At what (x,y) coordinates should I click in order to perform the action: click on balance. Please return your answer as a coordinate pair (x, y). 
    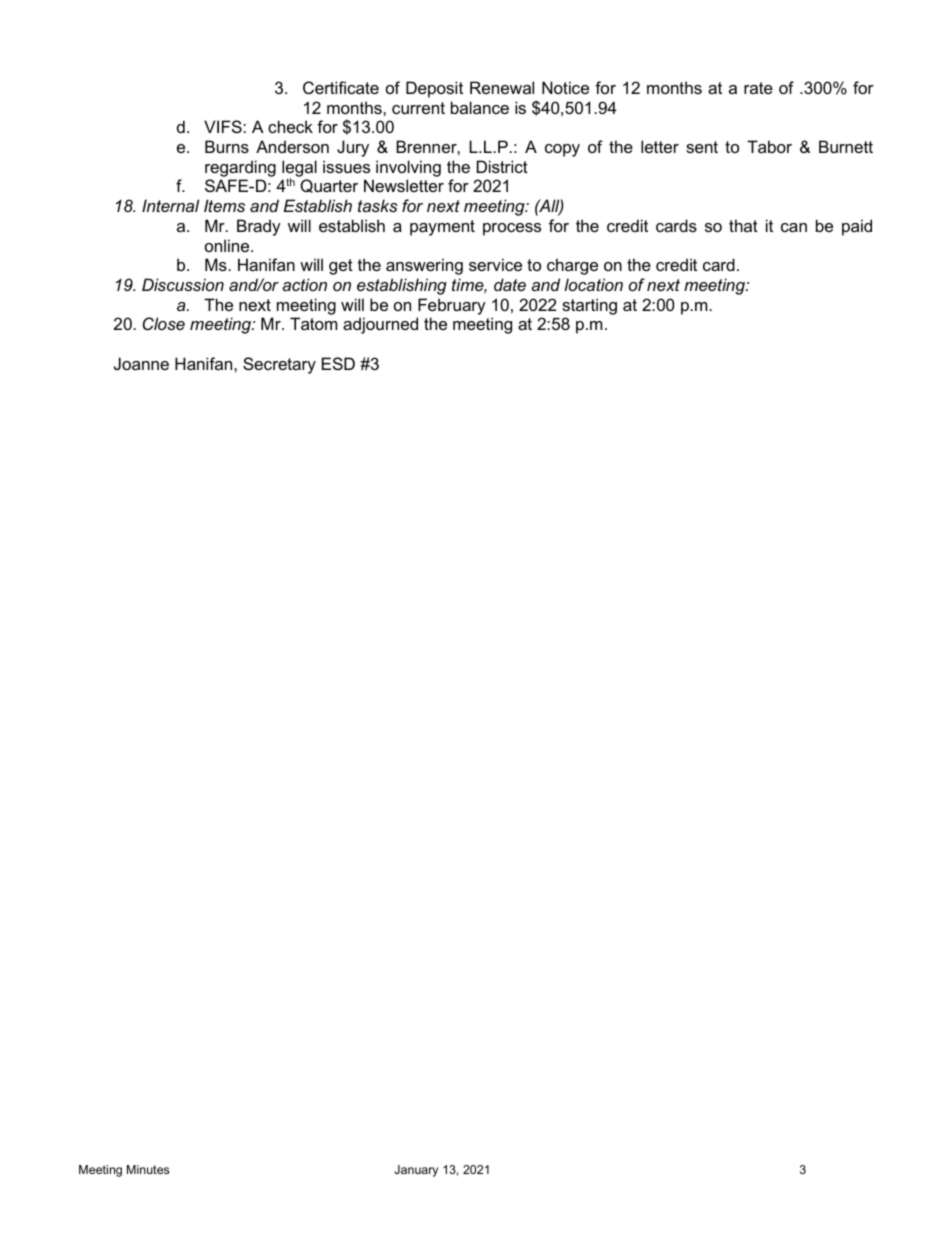
    Looking at the image, I should click on (480, 107).
